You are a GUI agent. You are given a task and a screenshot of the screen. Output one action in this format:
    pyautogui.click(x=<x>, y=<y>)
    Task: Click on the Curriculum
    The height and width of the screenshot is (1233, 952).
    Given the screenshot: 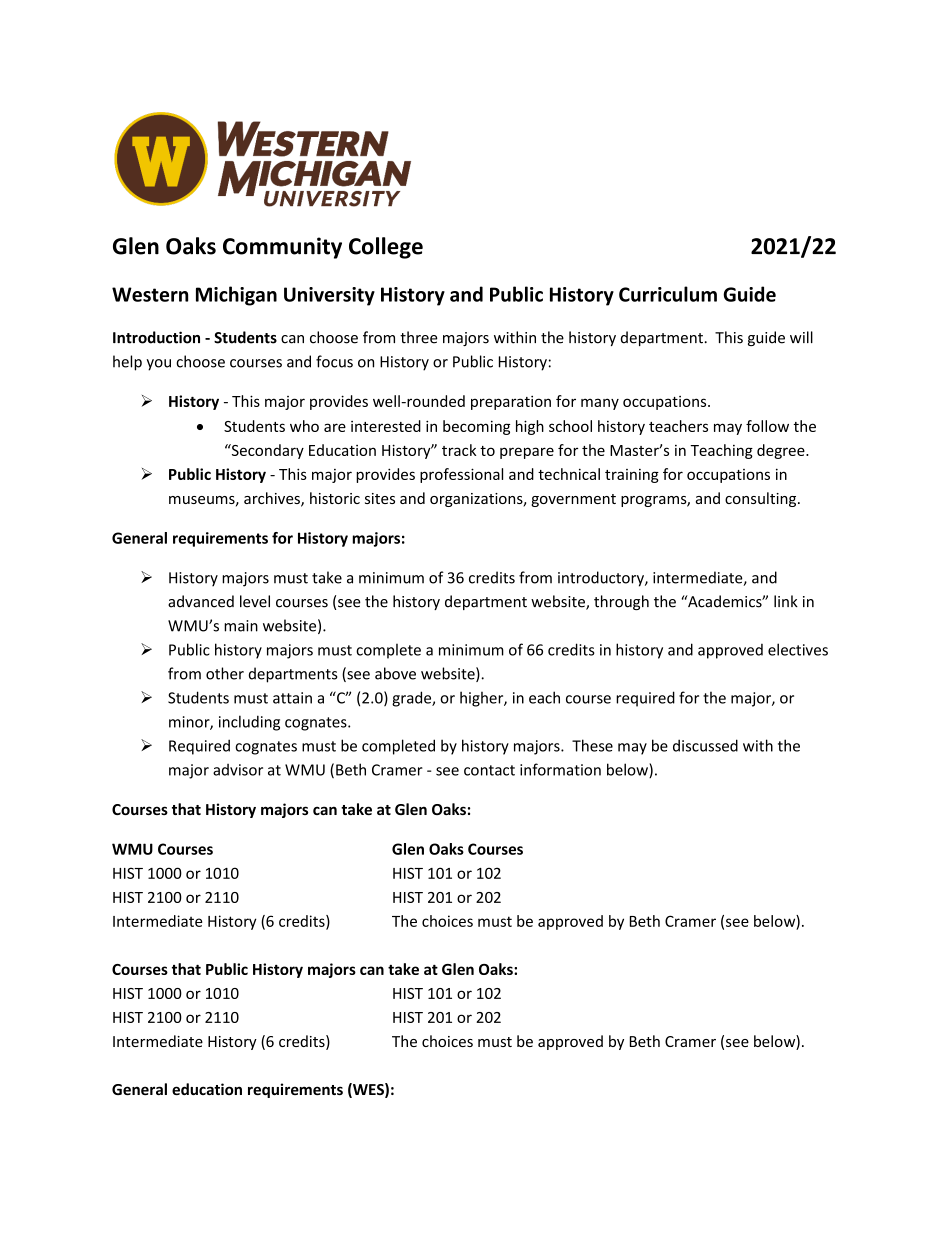 What is the action you would take?
    pyautogui.click(x=668, y=294)
